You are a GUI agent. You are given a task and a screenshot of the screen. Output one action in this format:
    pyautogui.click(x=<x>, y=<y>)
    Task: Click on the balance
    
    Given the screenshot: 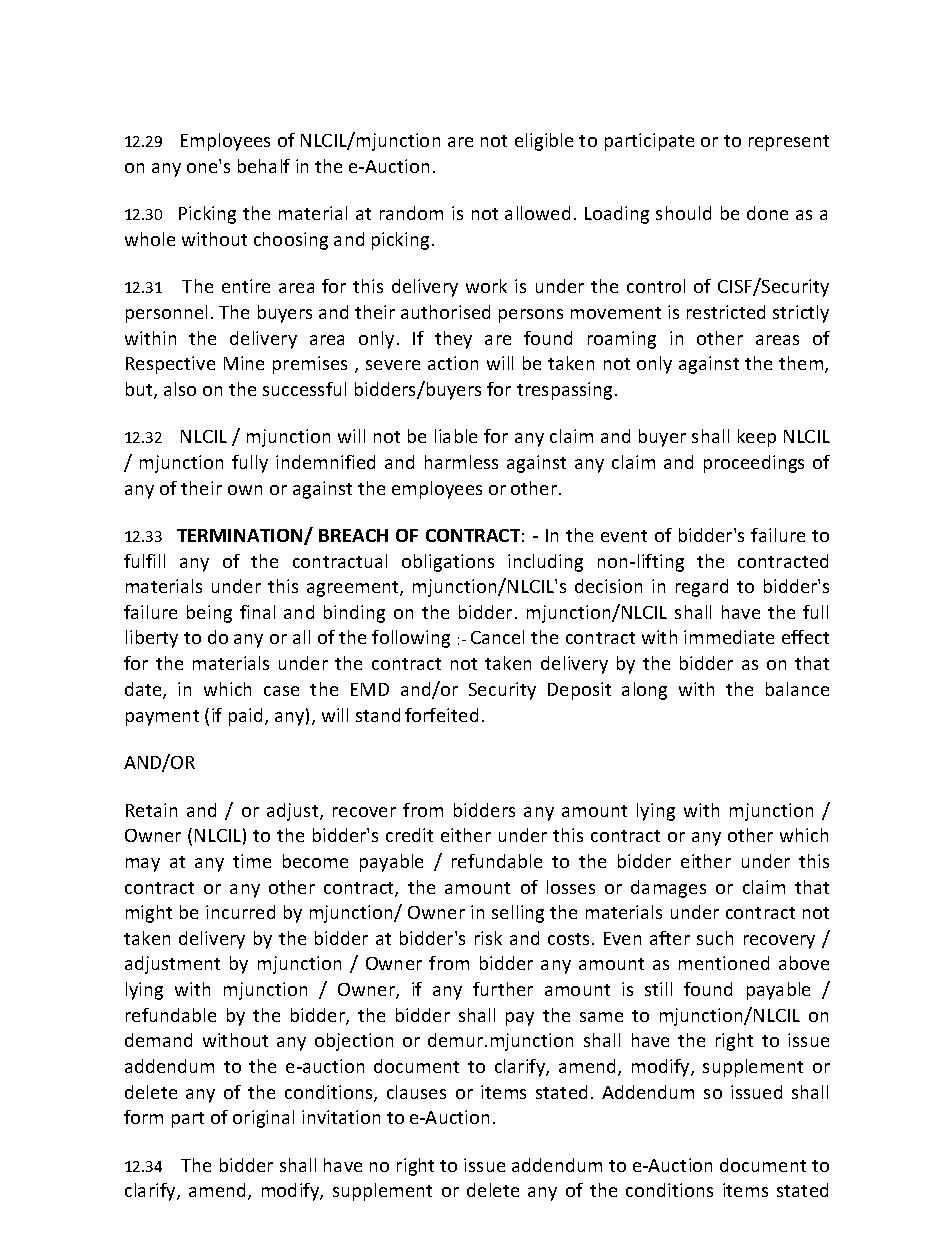 What is the action you would take?
    pyautogui.click(x=797, y=689)
